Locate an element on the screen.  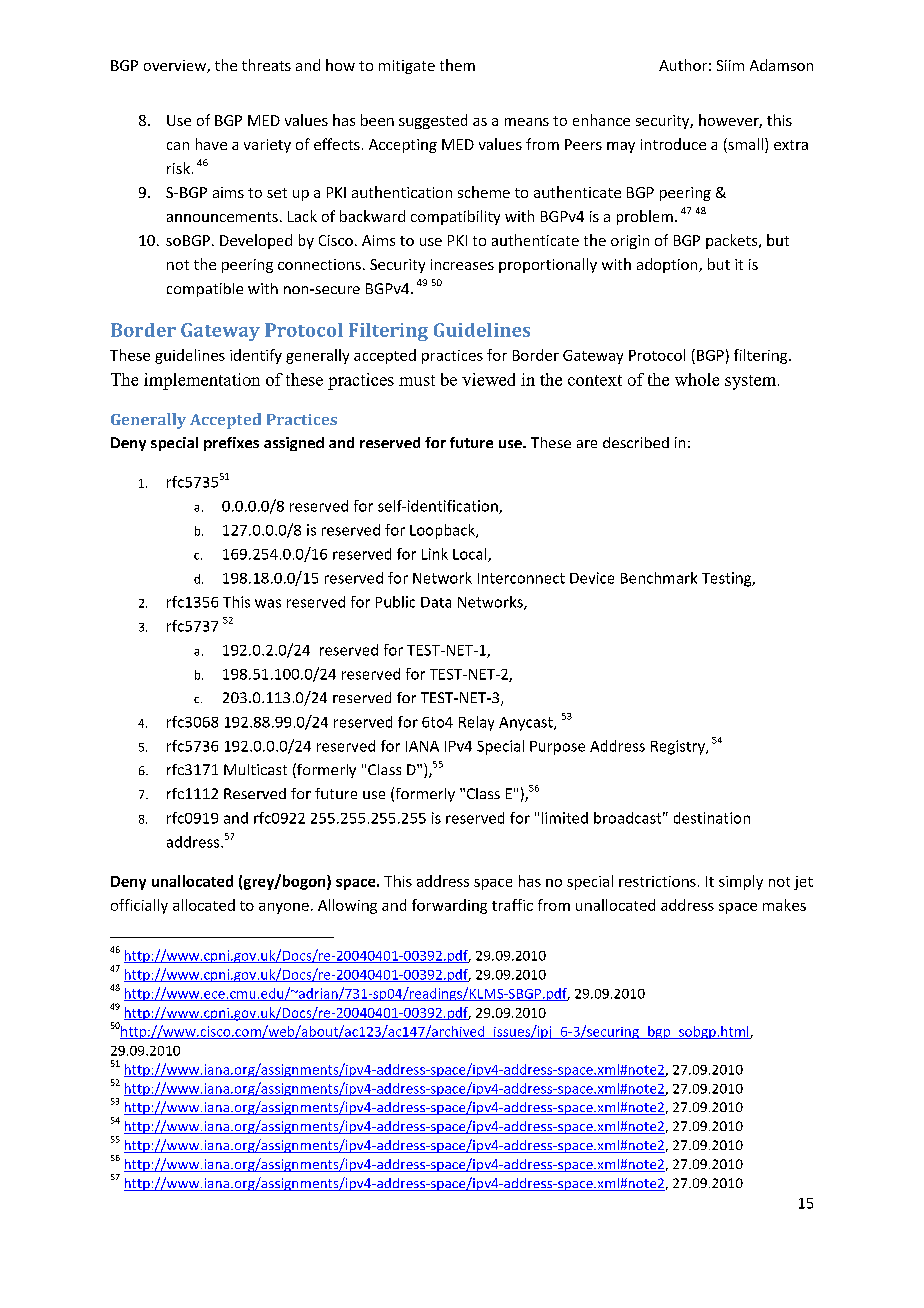
described is located at coordinates (636, 442).
